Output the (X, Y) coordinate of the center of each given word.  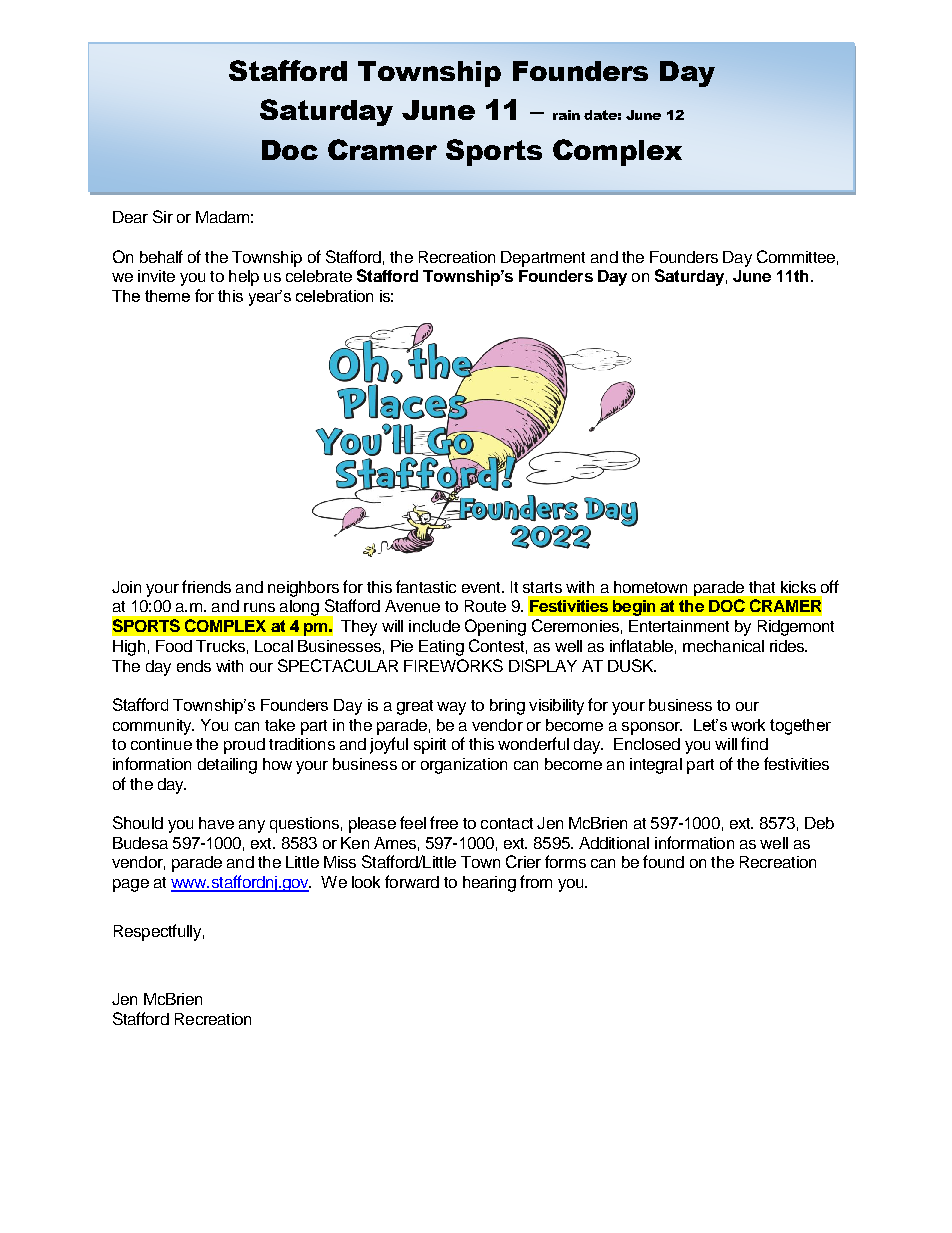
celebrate (319, 276)
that (762, 587)
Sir (163, 216)
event (482, 587)
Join (126, 587)
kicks (798, 587)
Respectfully (157, 932)
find (754, 743)
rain (566, 115)
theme (167, 296)
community (153, 727)
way (451, 708)
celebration (334, 296)
